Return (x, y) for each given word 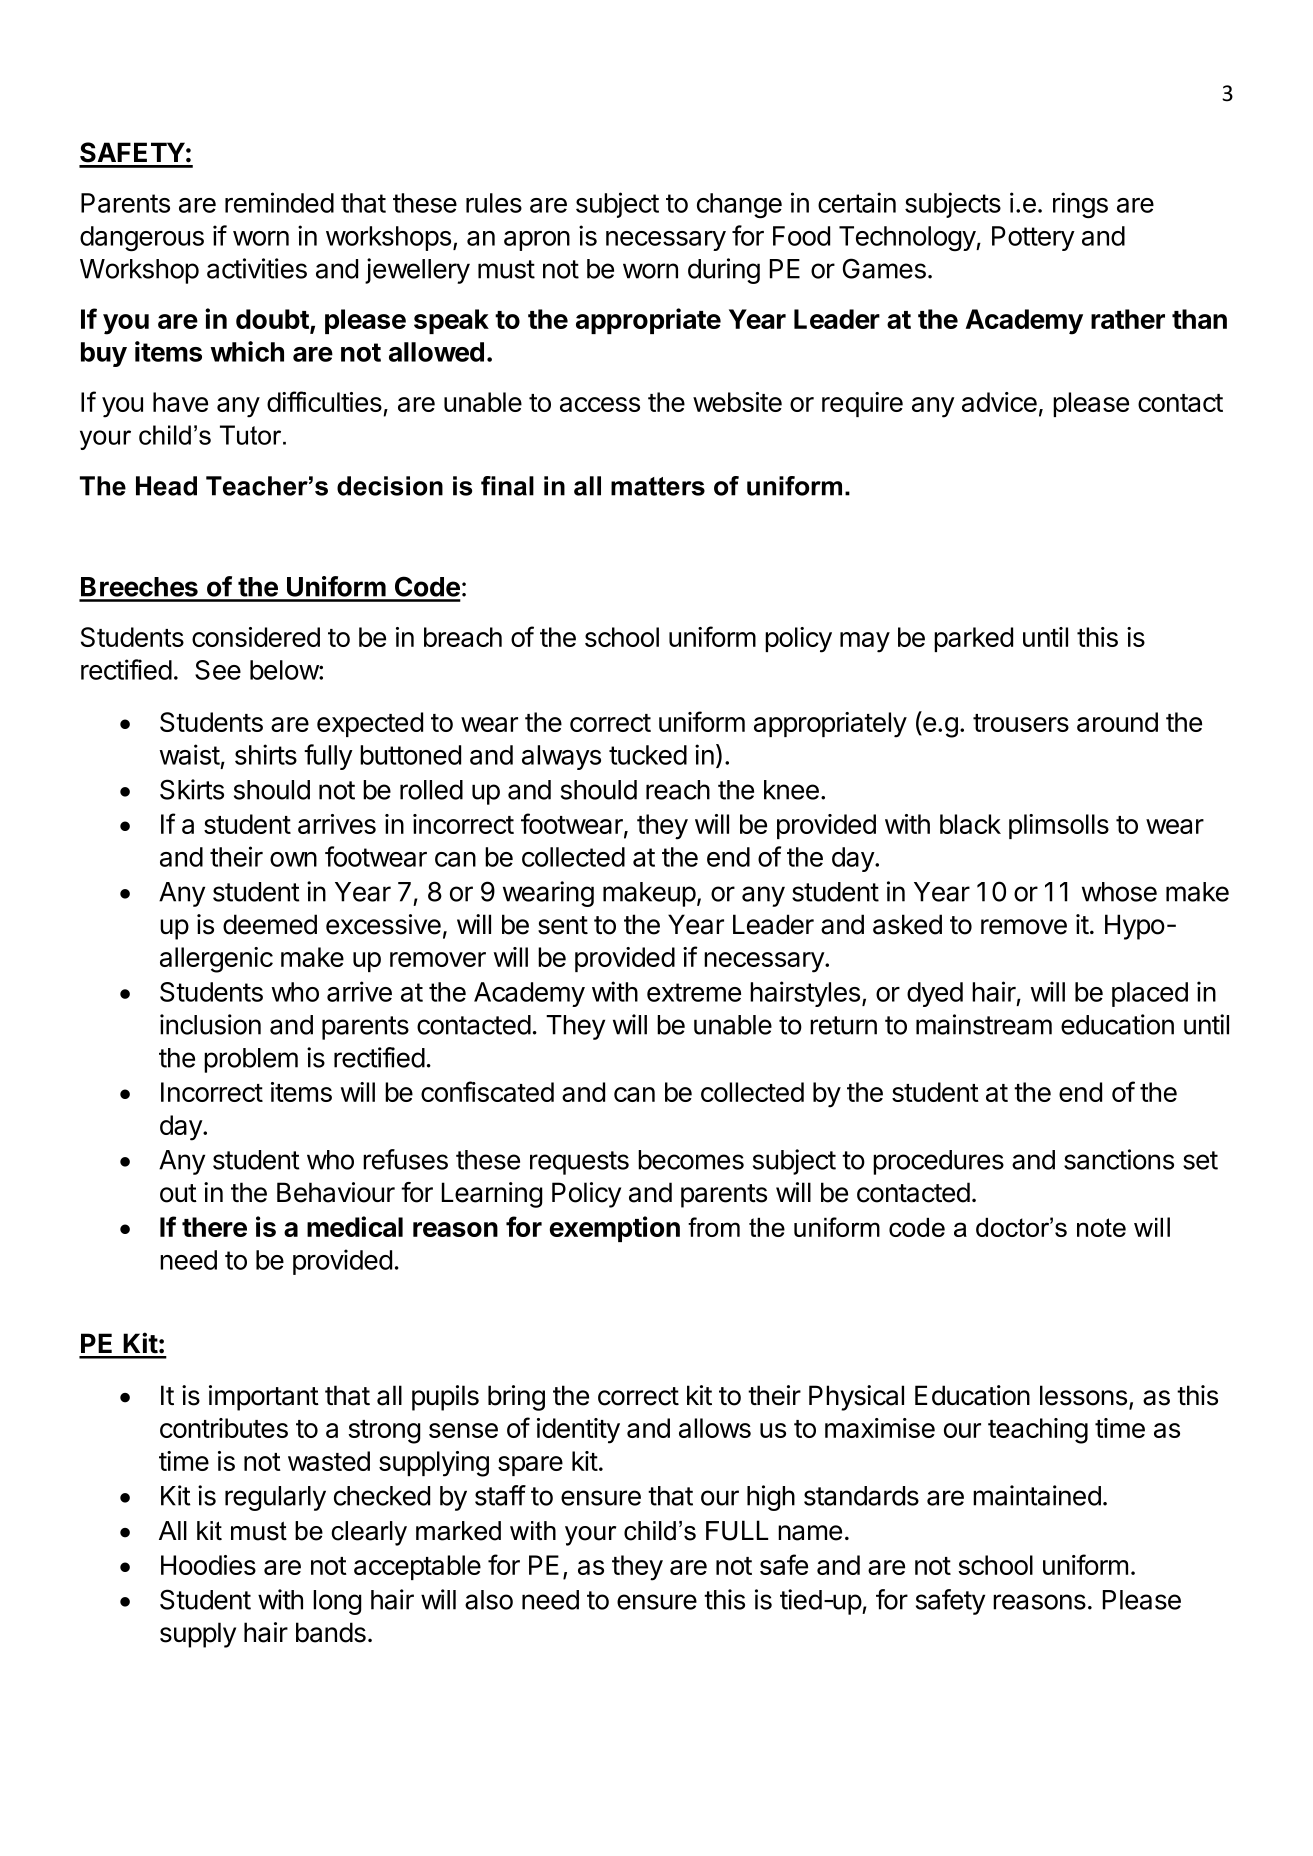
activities (257, 268)
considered (256, 637)
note (1101, 1227)
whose (1119, 892)
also (489, 1600)
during (724, 271)
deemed (270, 924)
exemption (615, 1229)
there (214, 1227)
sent (563, 925)
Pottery (1033, 238)
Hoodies (208, 1565)
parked (973, 639)
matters (658, 486)
